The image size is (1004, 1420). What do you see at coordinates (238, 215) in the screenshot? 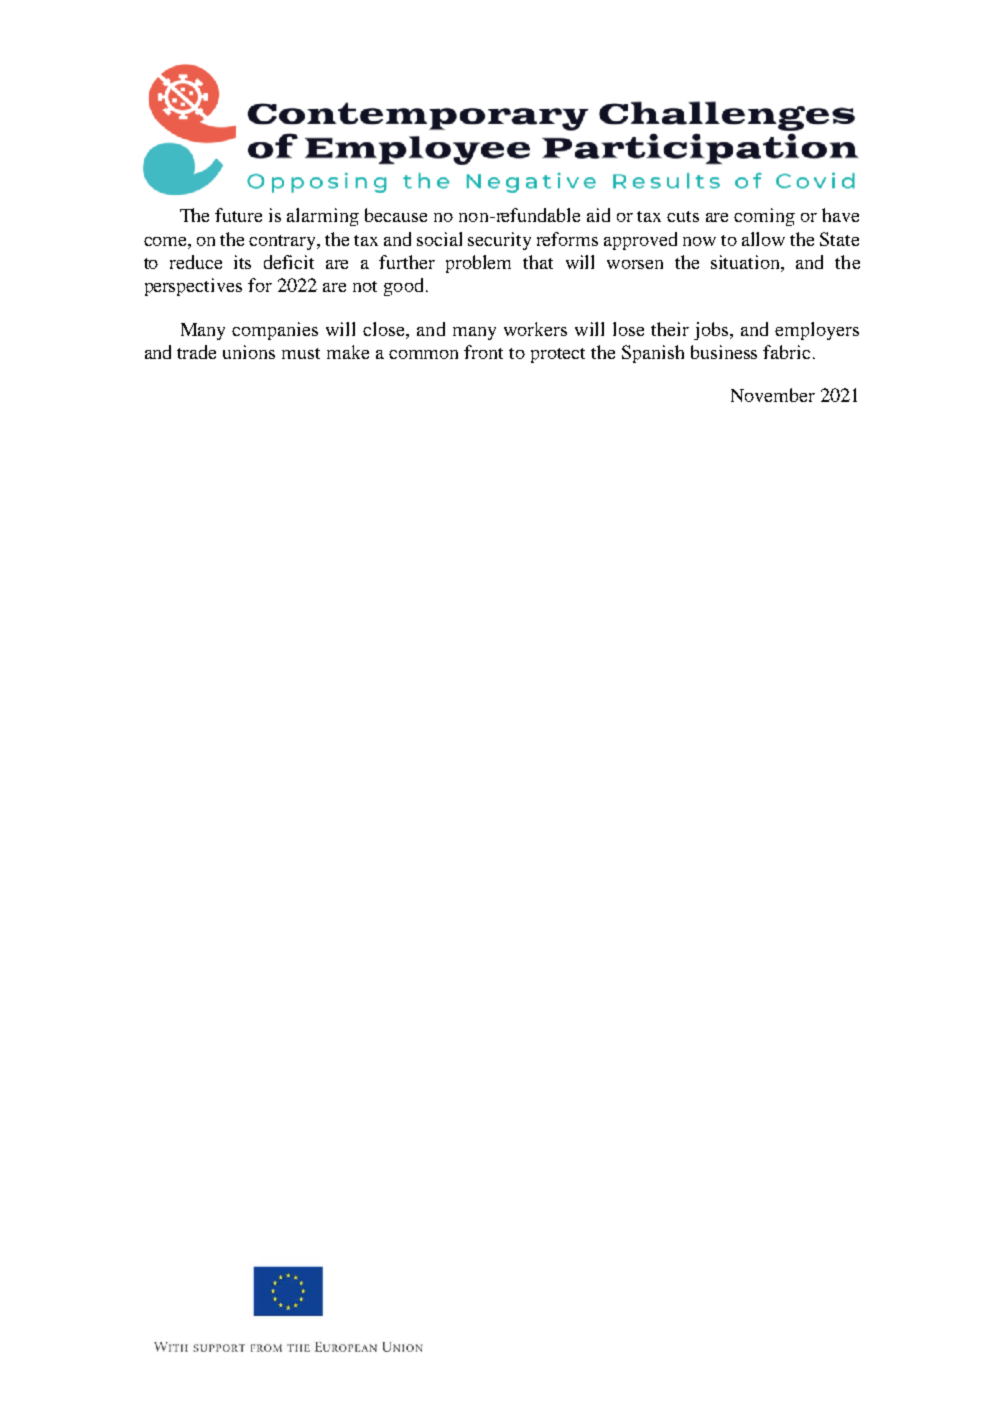
I see `future` at bounding box center [238, 215].
